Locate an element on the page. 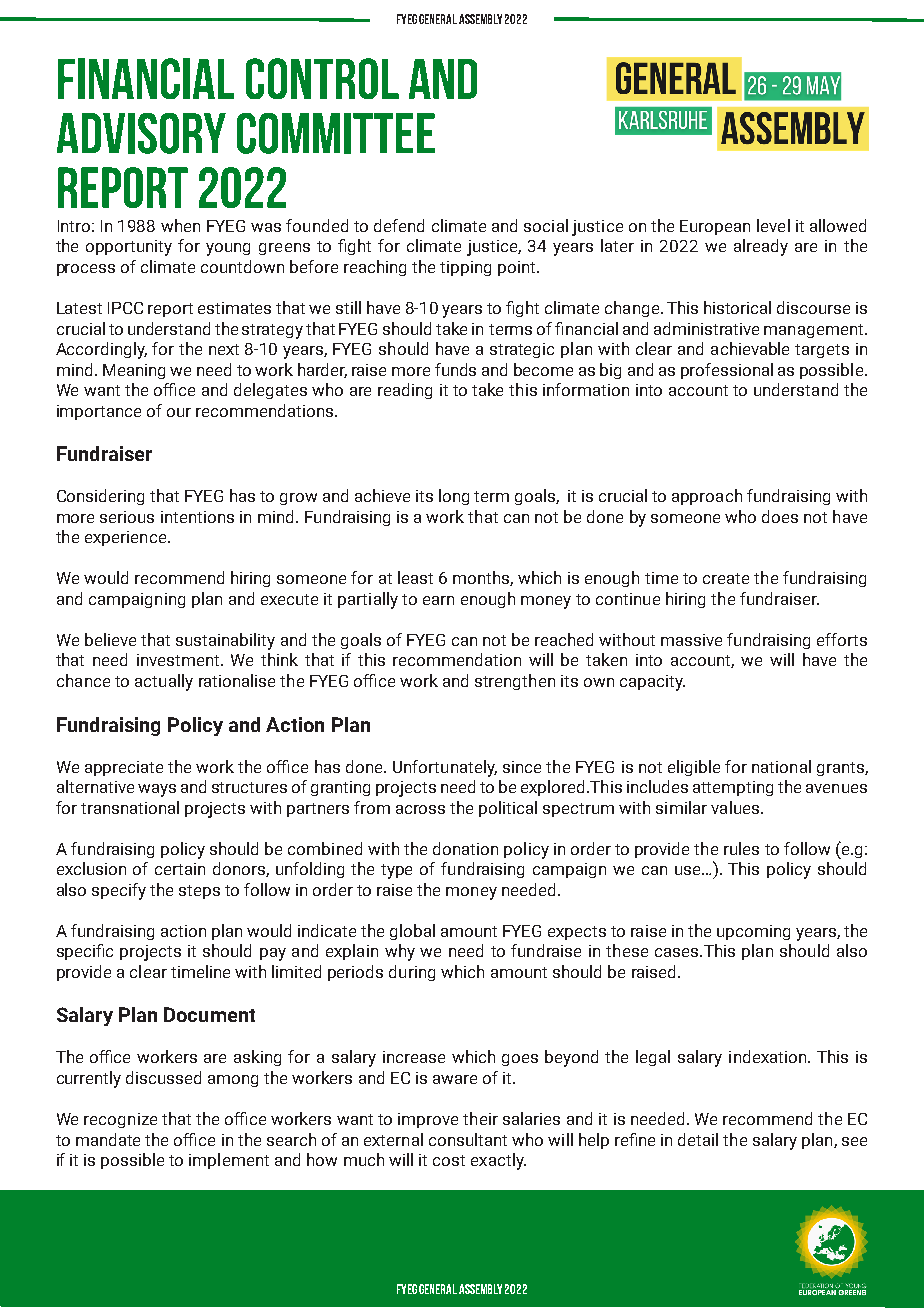  attempting is located at coordinates (733, 788).
